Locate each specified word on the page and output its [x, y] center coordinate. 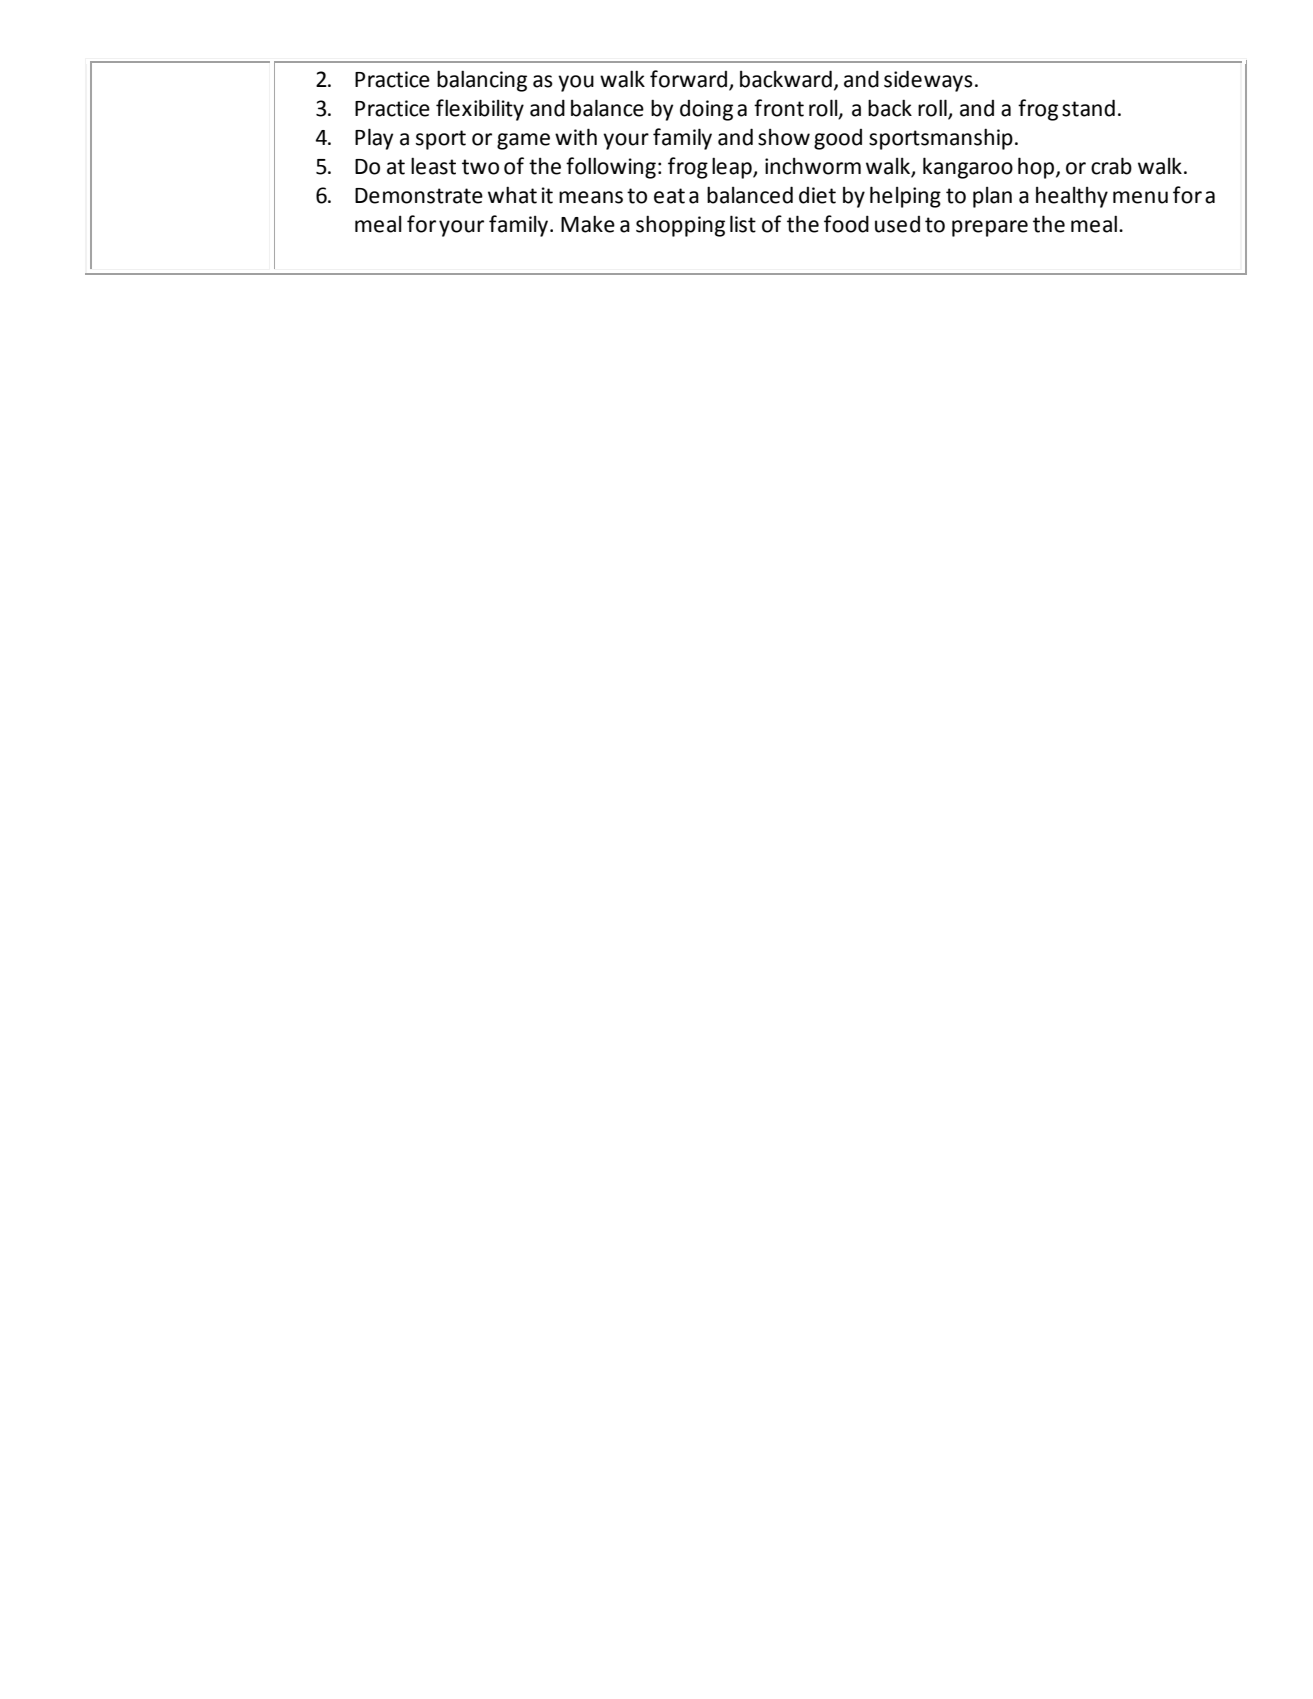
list [743, 224]
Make [588, 224]
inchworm [813, 166]
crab [1111, 166]
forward [688, 79]
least [433, 166]
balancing [482, 81]
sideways [928, 81]
